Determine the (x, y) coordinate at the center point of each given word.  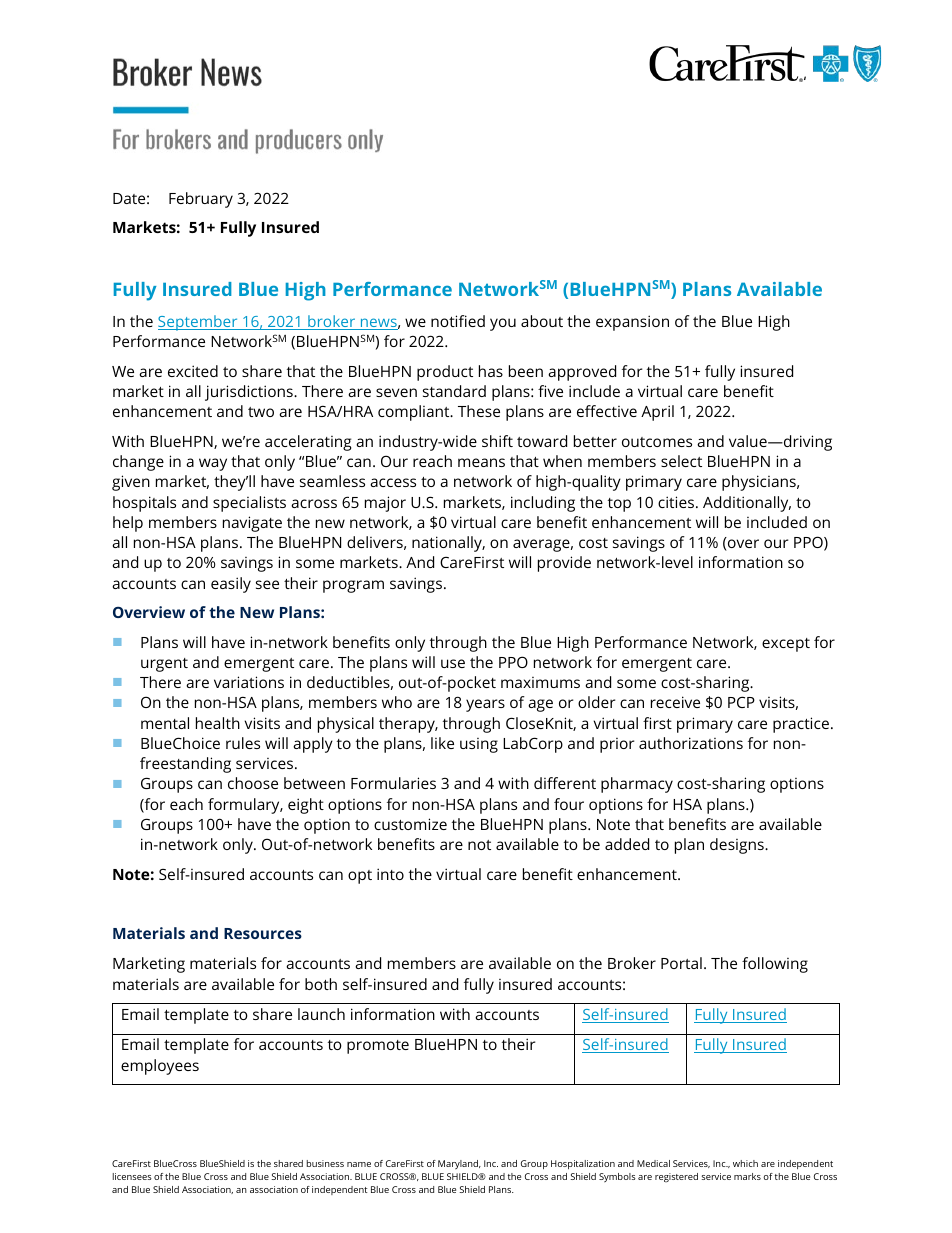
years (485, 705)
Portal (681, 963)
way (213, 464)
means (481, 462)
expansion (632, 323)
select (681, 461)
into (390, 874)
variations (249, 682)
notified (458, 321)
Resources (263, 933)
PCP (741, 702)
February (201, 200)
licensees (132, 1176)
